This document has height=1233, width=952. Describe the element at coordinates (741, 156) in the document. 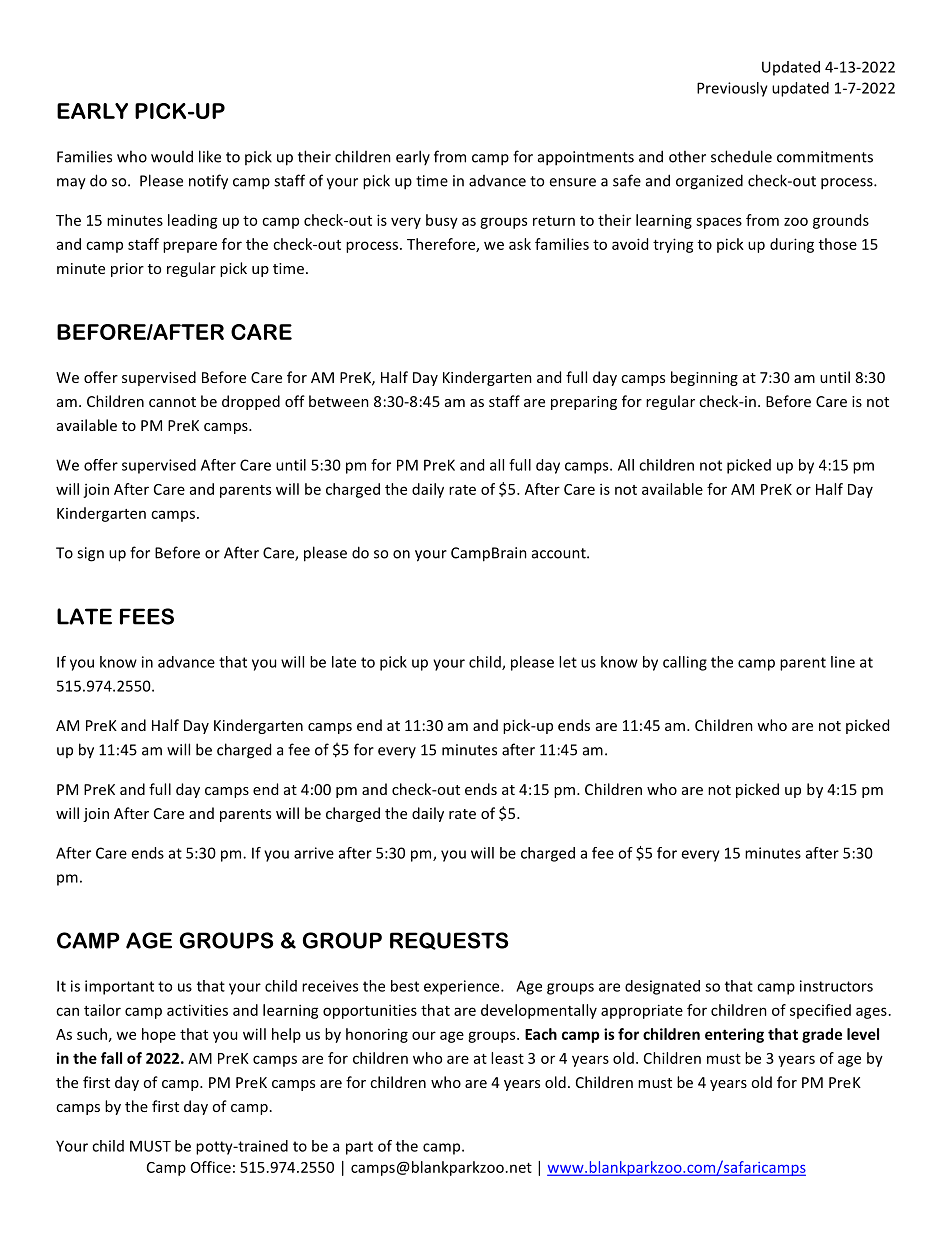

I see `schedule` at that location.
